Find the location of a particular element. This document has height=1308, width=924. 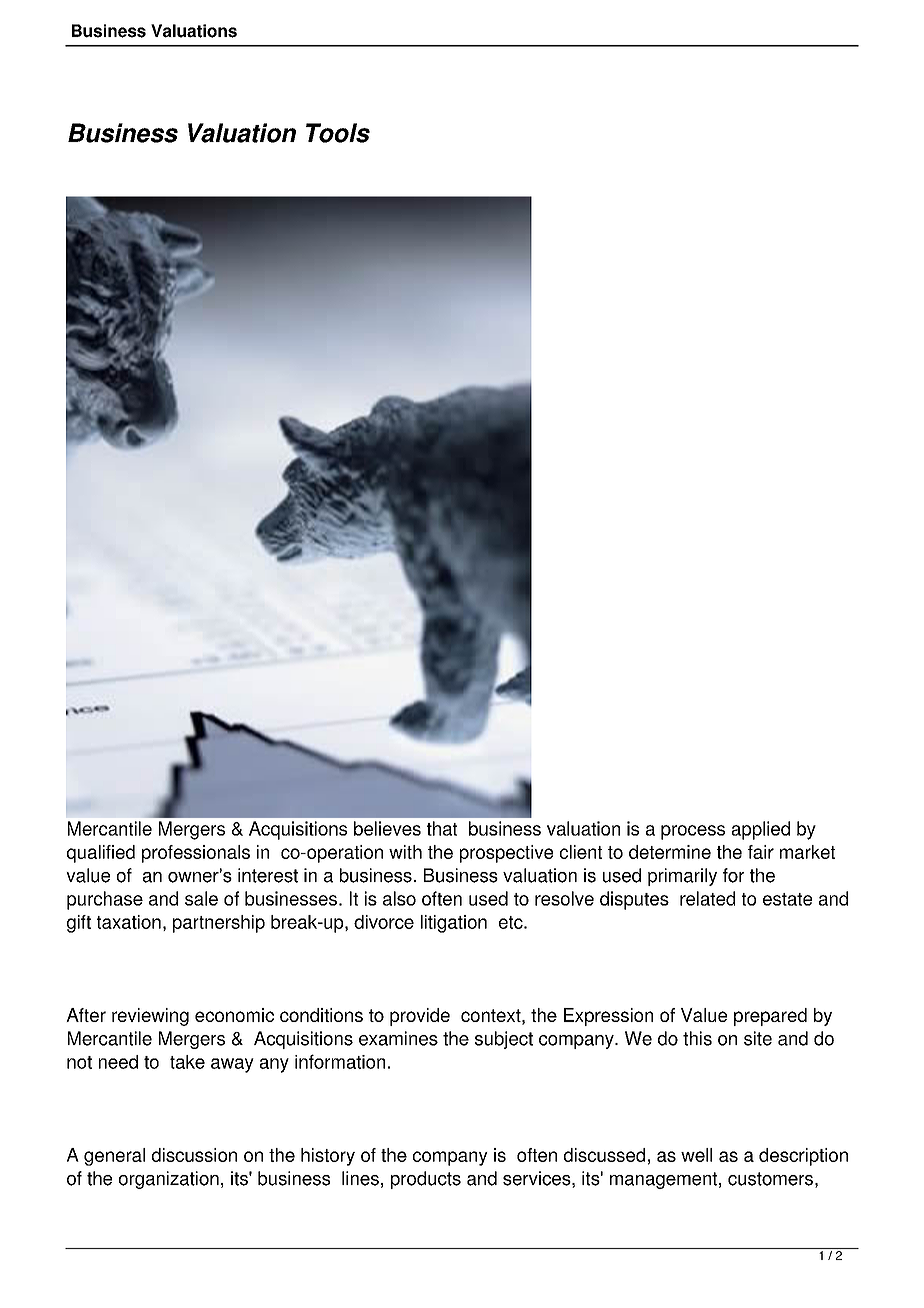

professionals is located at coordinates (196, 854).
